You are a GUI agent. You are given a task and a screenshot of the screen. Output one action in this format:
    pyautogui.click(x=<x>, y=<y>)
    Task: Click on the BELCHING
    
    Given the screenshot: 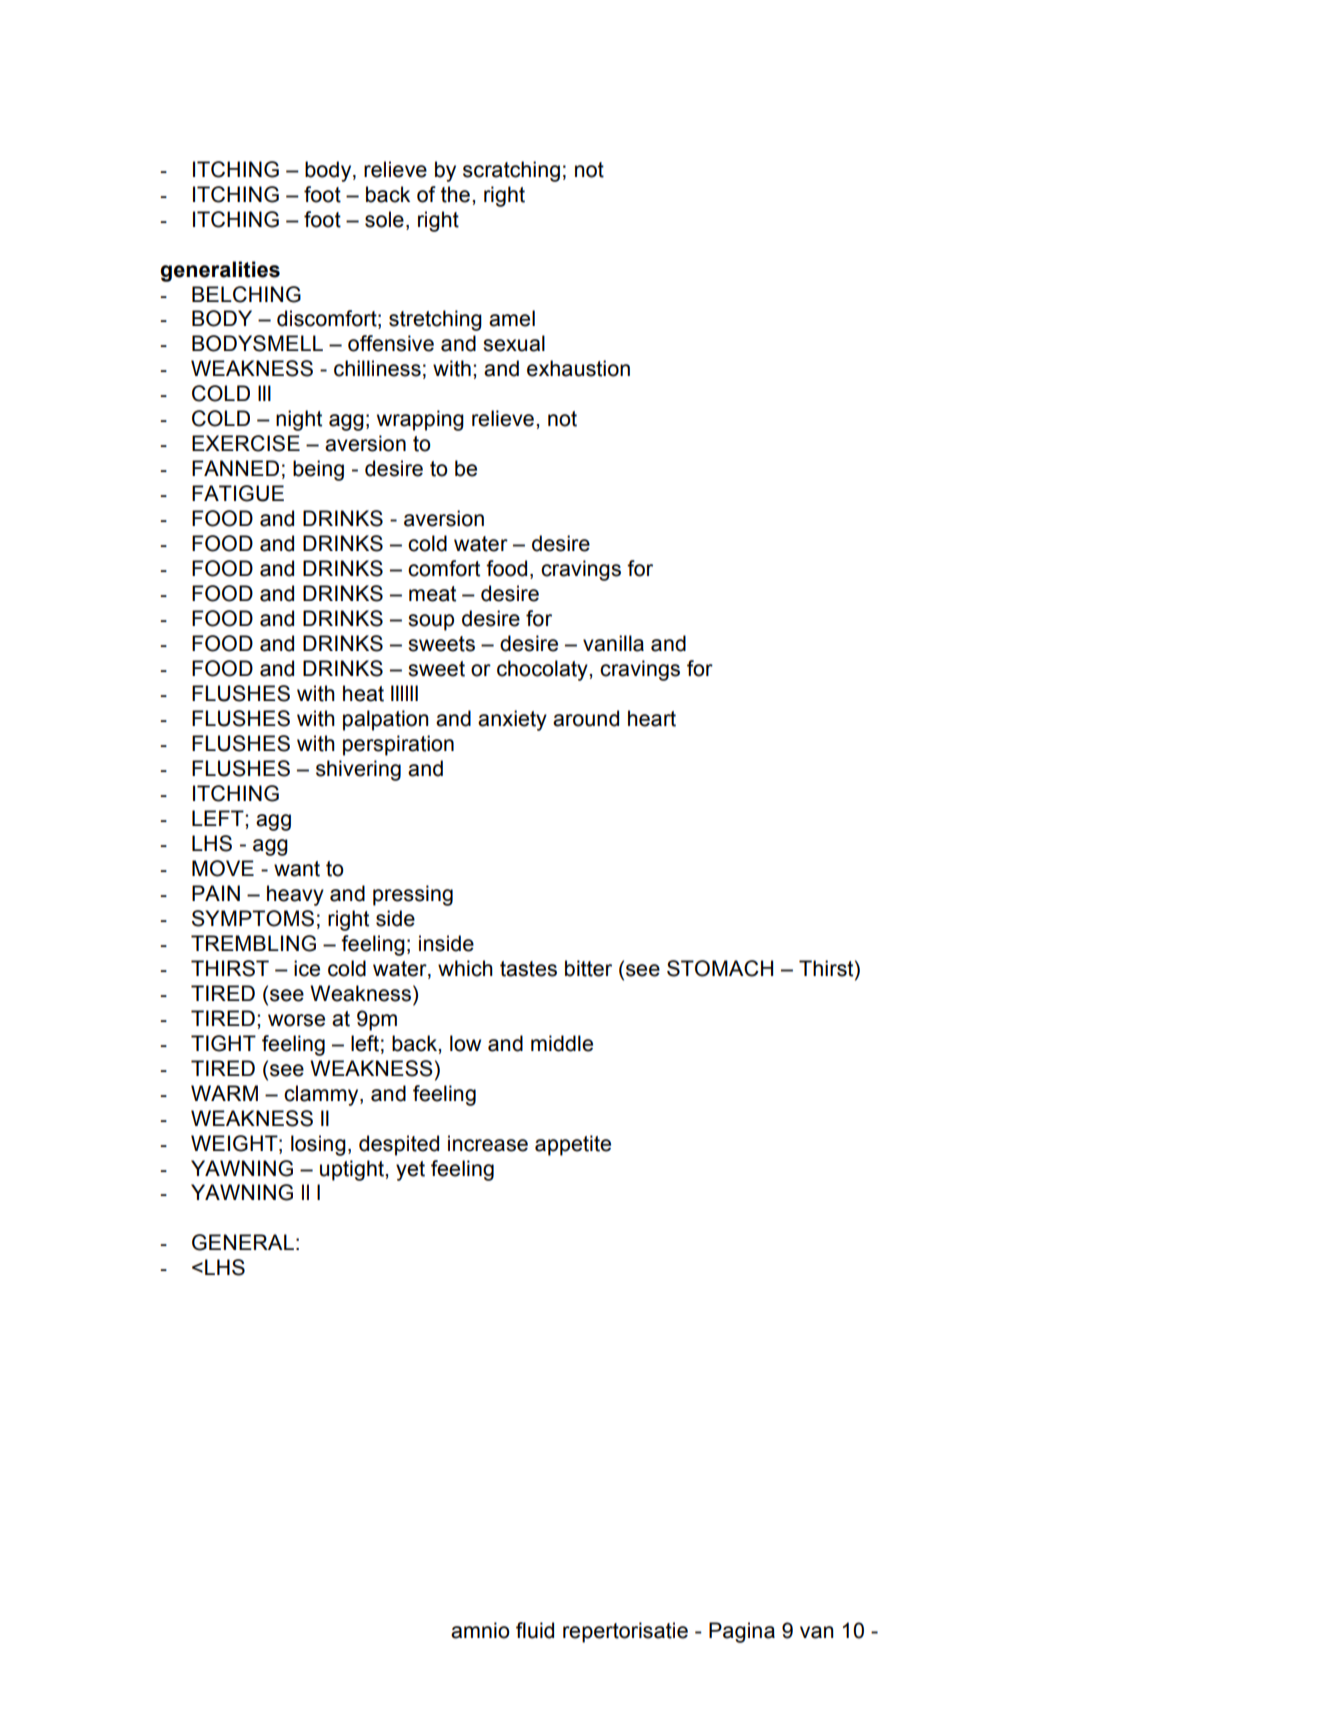 What is the action you would take?
    pyautogui.click(x=246, y=294)
